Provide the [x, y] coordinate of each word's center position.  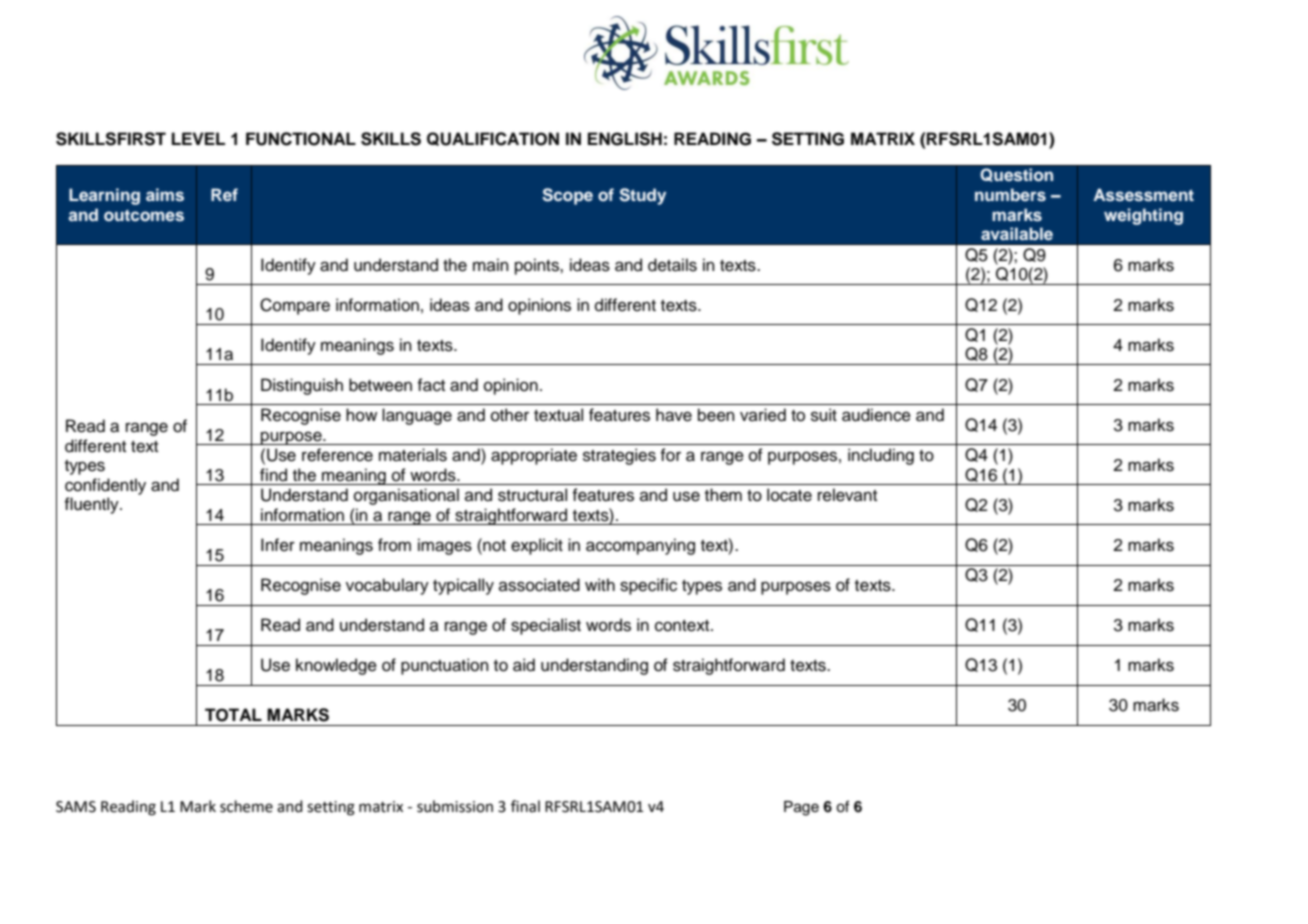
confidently [105, 486]
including [881, 456]
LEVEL [198, 138]
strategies [619, 456]
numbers [1010, 195]
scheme [246, 806]
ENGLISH [625, 139]
